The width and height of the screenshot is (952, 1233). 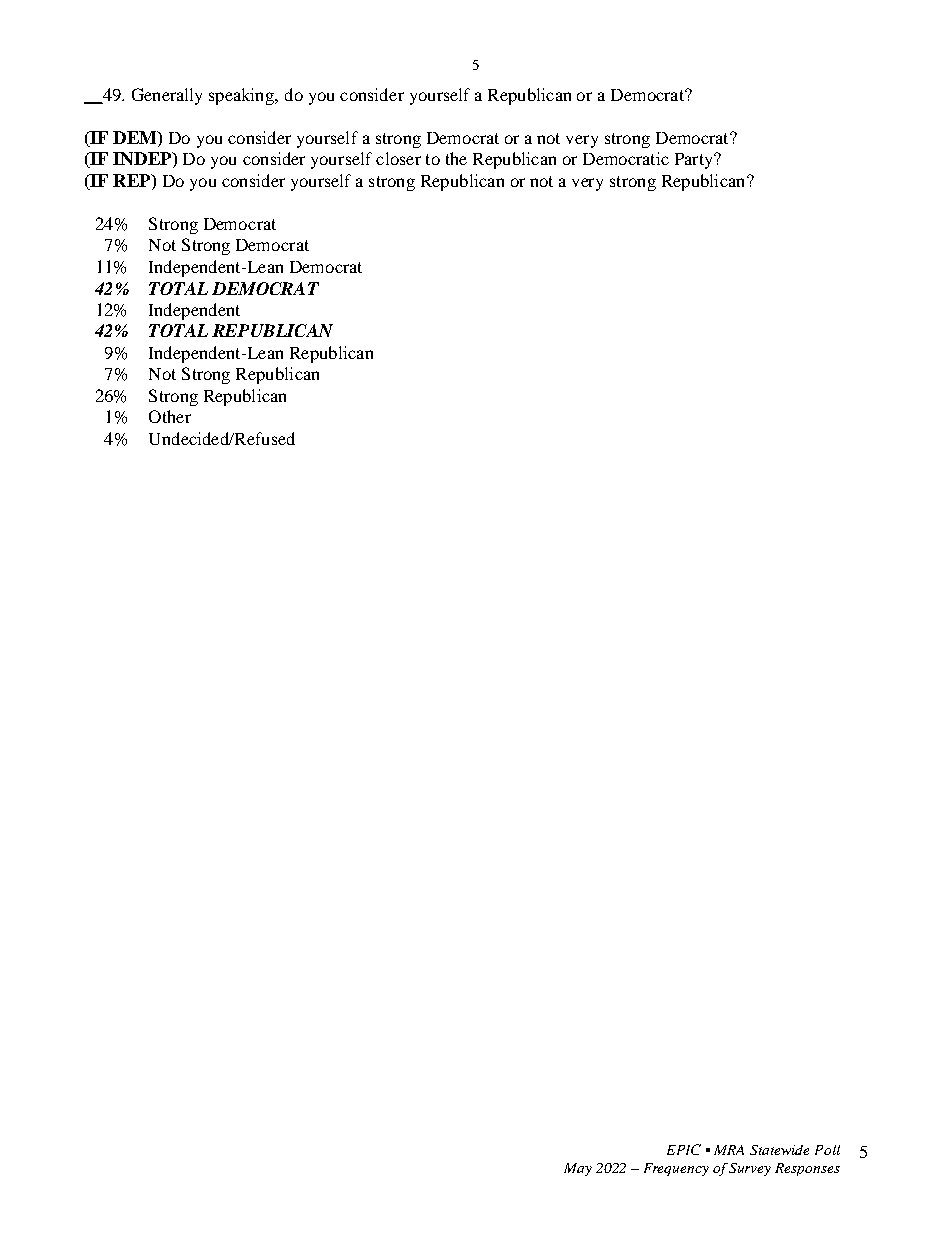 I want to click on May, so click(x=578, y=1169).
